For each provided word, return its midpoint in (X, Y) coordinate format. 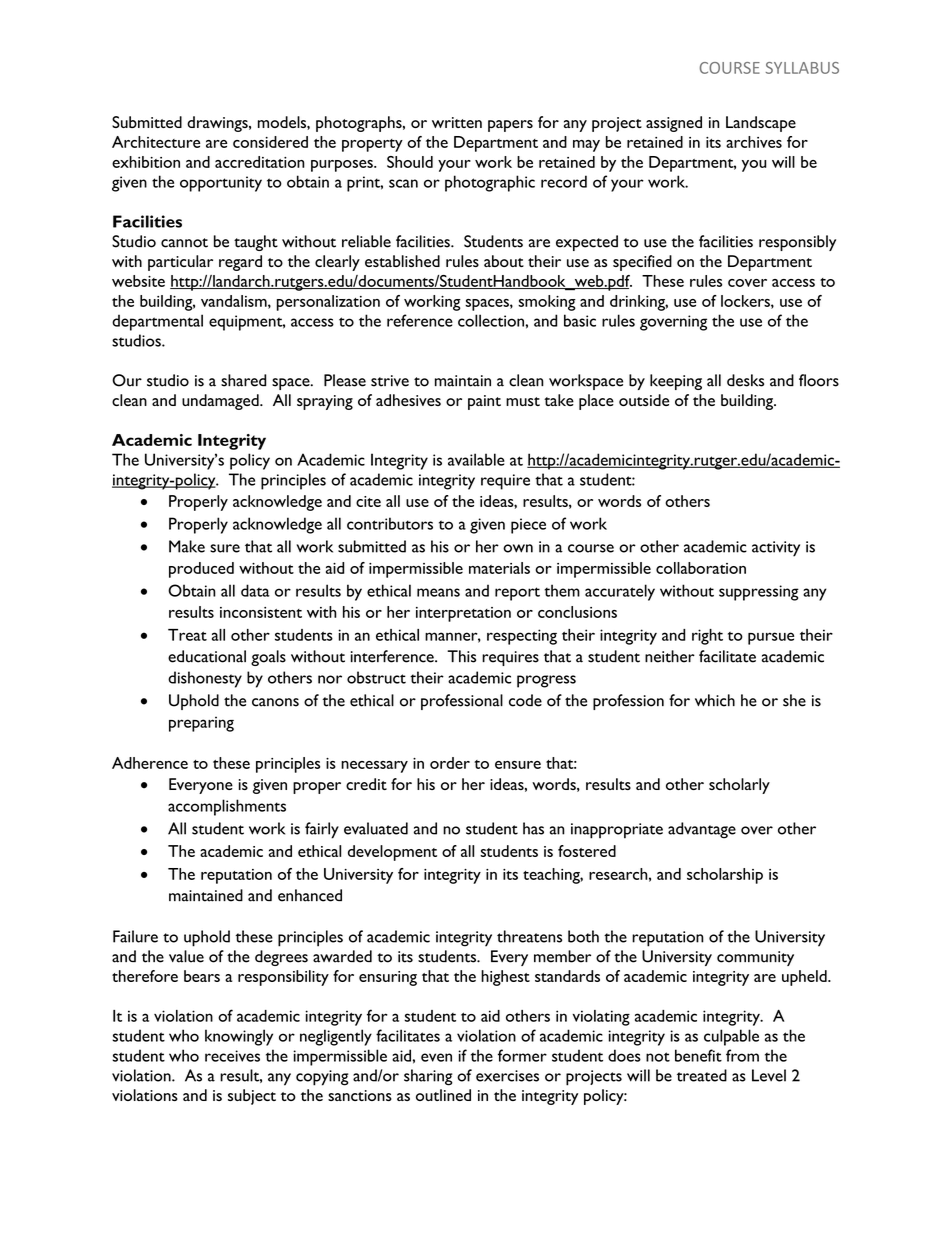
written (457, 122)
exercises (507, 1076)
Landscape (761, 124)
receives (232, 1056)
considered (270, 142)
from (742, 1055)
